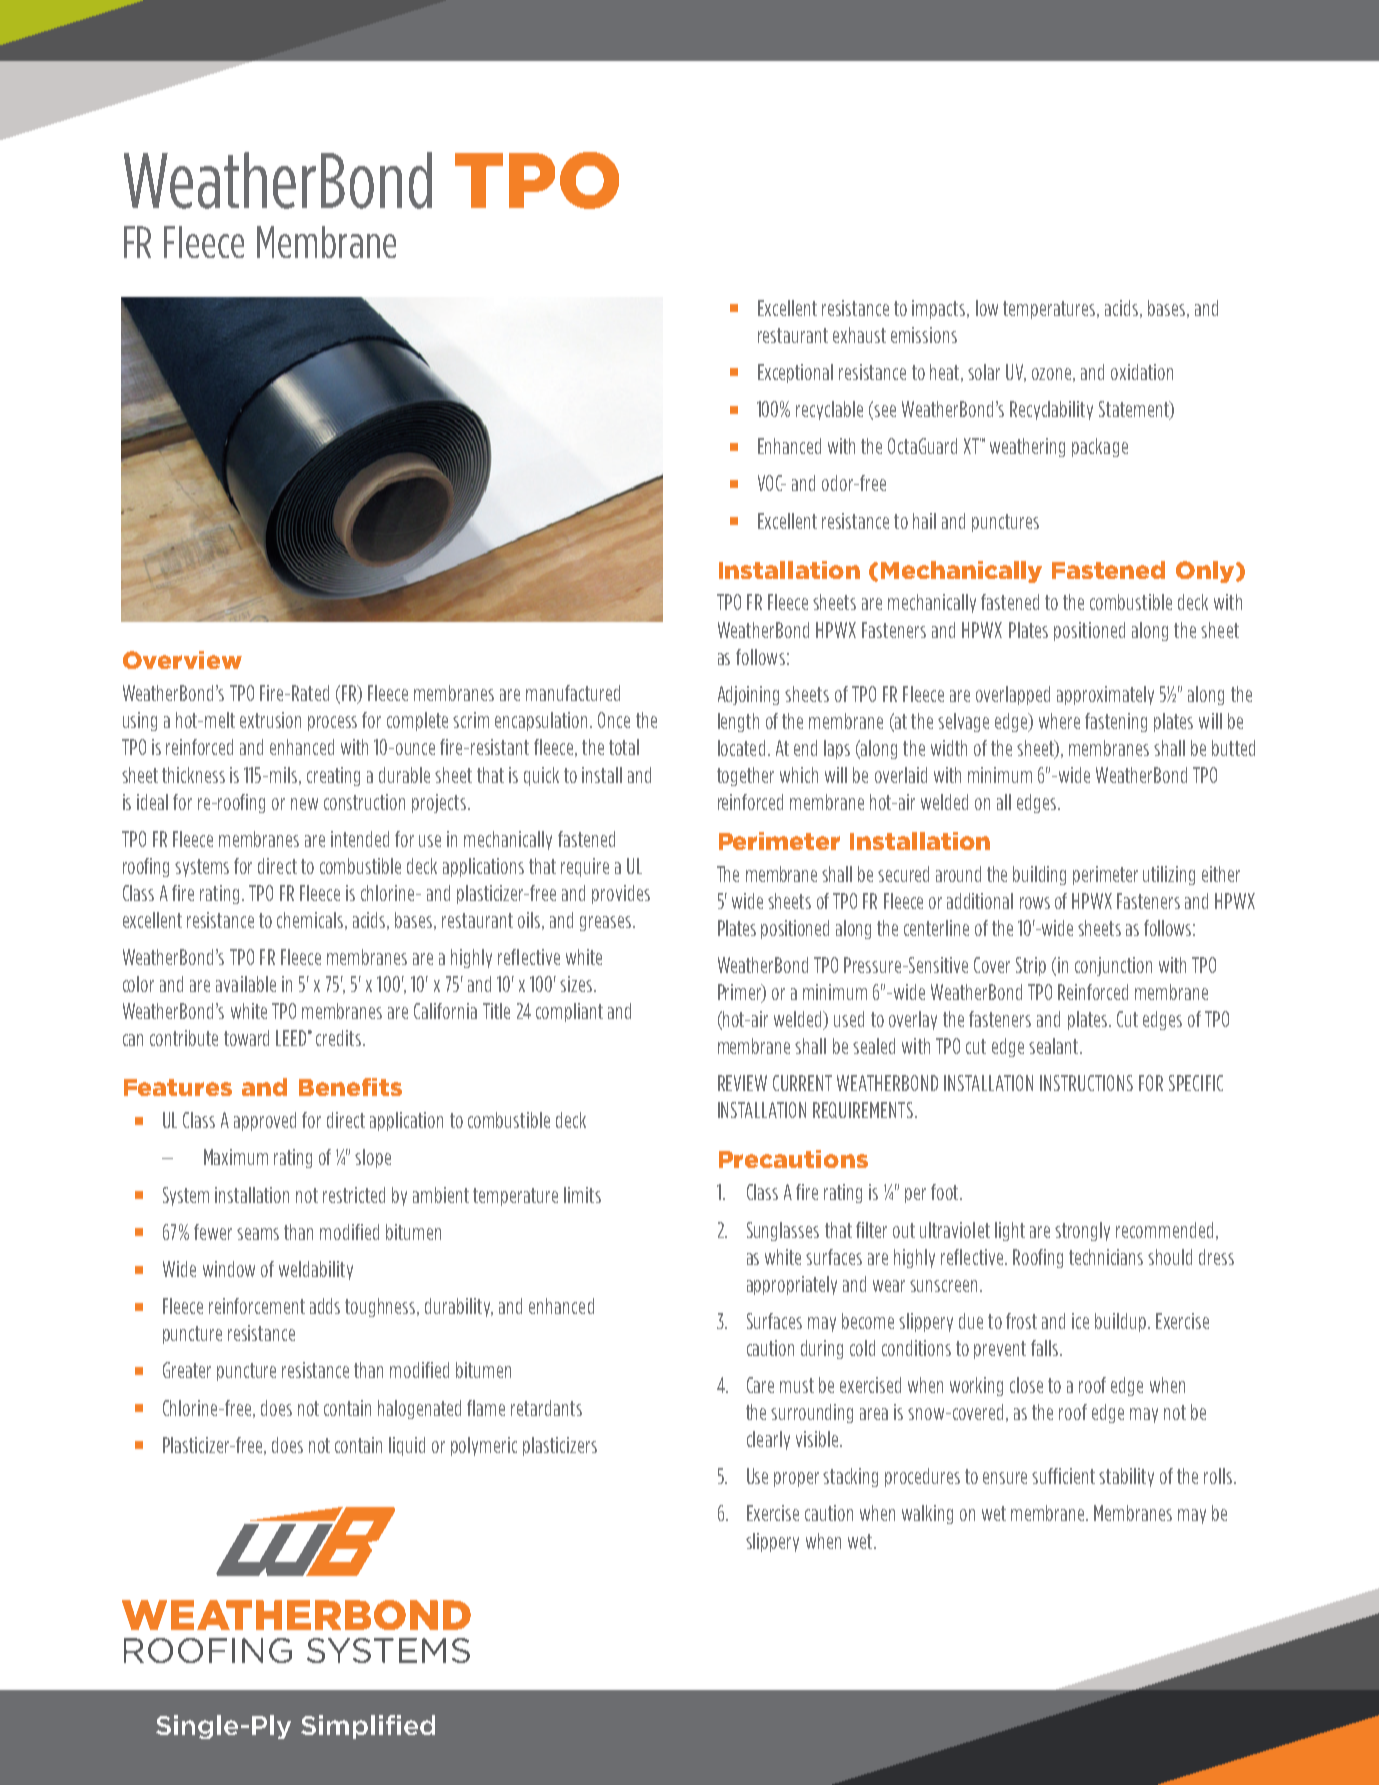  What do you see at coordinates (1142, 372) in the document?
I see `oxidation` at bounding box center [1142, 372].
